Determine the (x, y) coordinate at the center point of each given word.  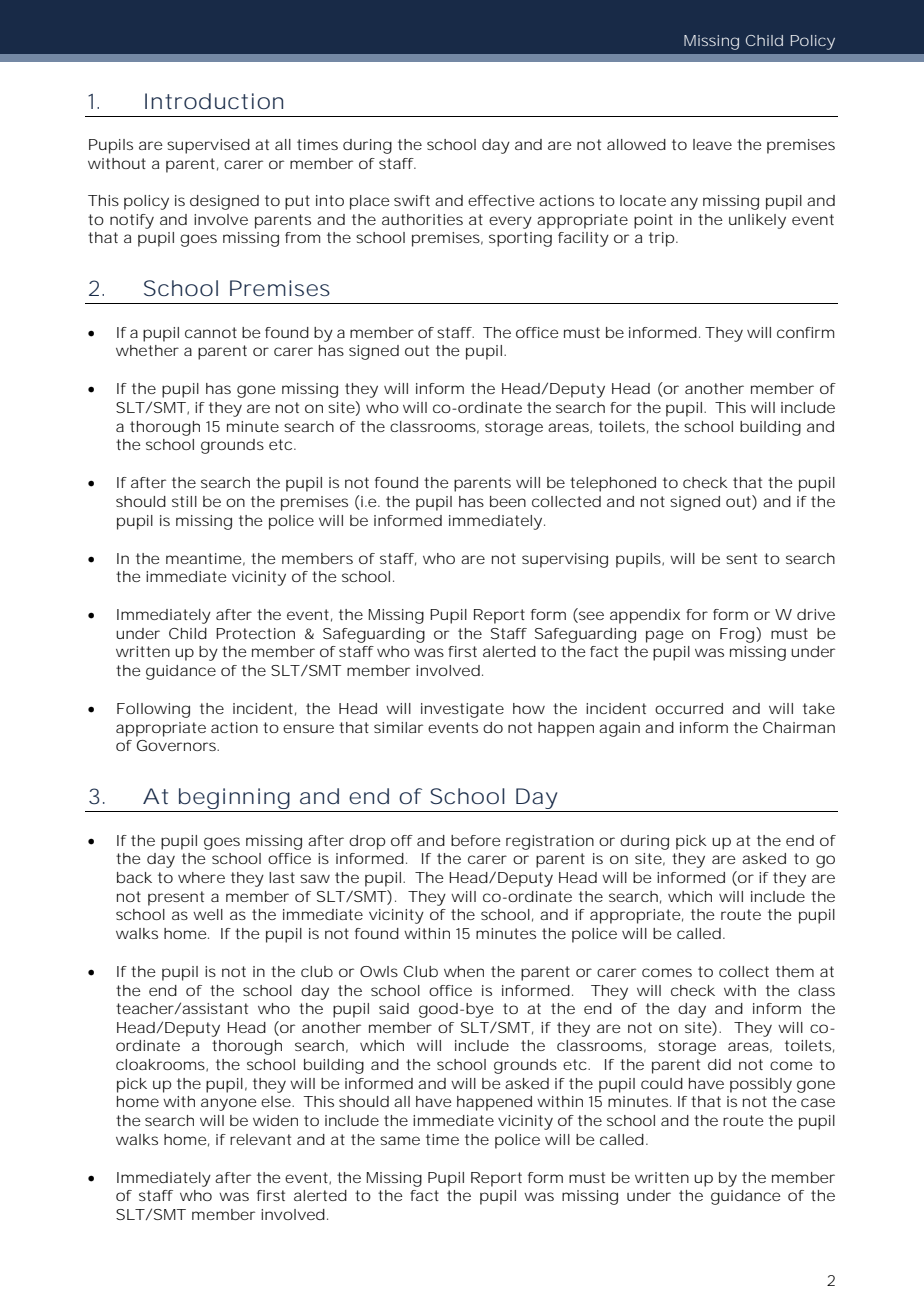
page (665, 636)
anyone (229, 1104)
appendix (645, 616)
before (476, 840)
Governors (176, 745)
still (184, 501)
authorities (422, 219)
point (653, 221)
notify (132, 221)
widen (275, 1120)
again (619, 729)
